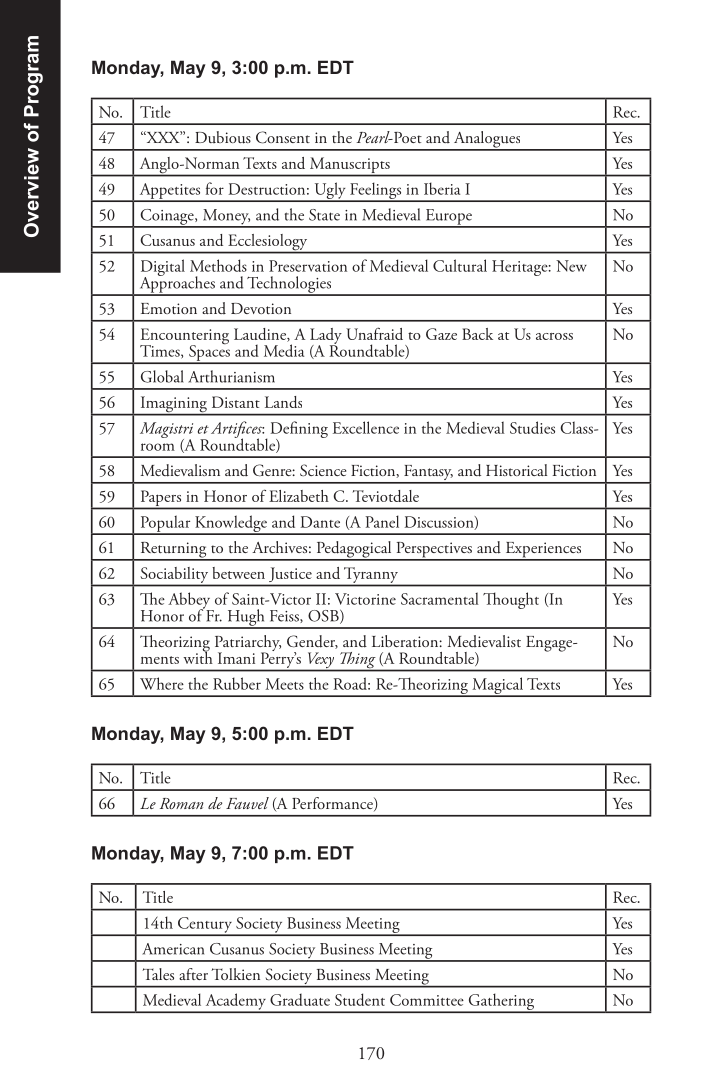  What do you see at coordinates (487, 140) in the image?
I see `Analogues` at bounding box center [487, 140].
